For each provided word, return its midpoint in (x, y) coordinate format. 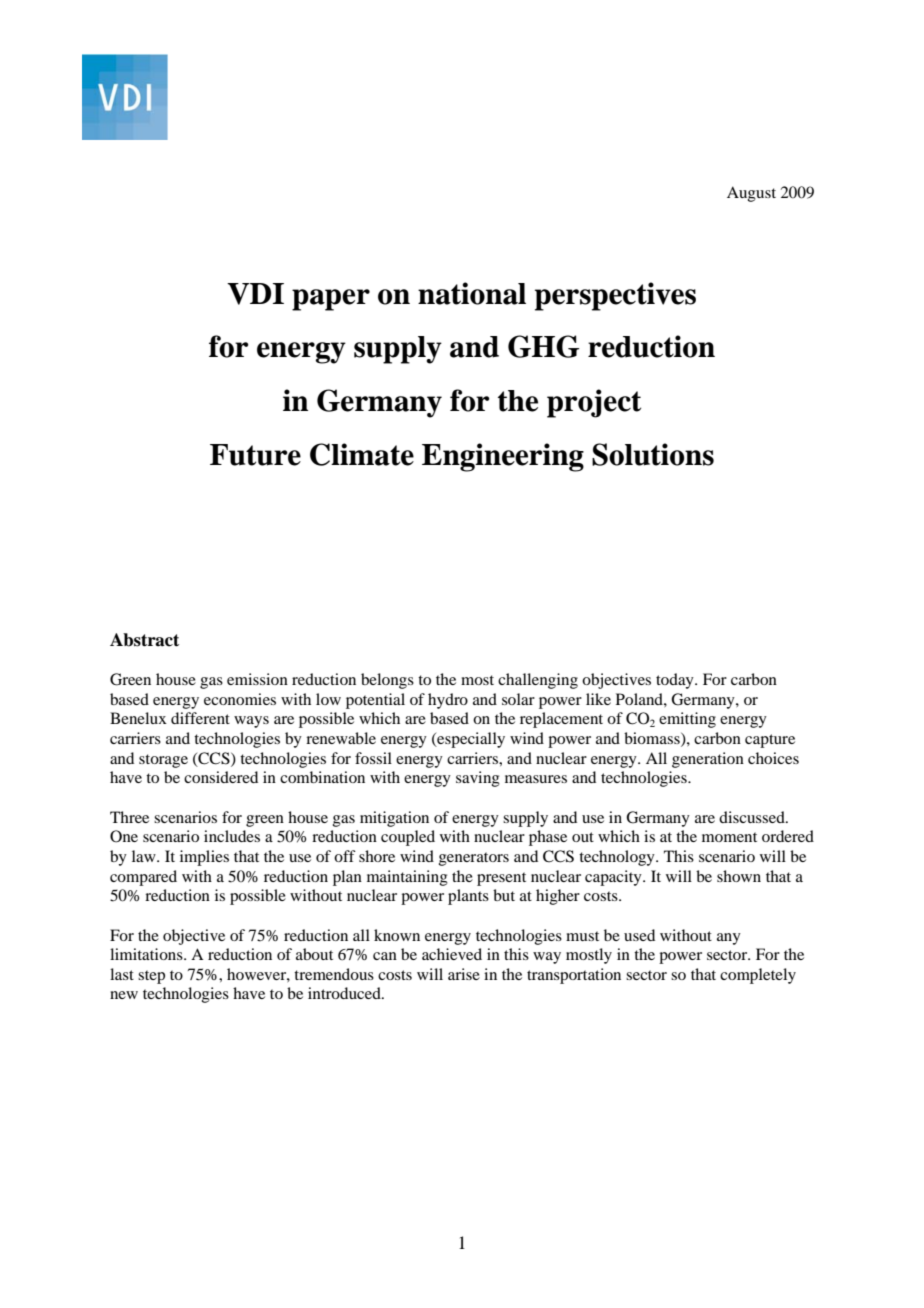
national (472, 293)
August (751, 194)
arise (464, 974)
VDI (255, 294)
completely (758, 976)
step (151, 977)
